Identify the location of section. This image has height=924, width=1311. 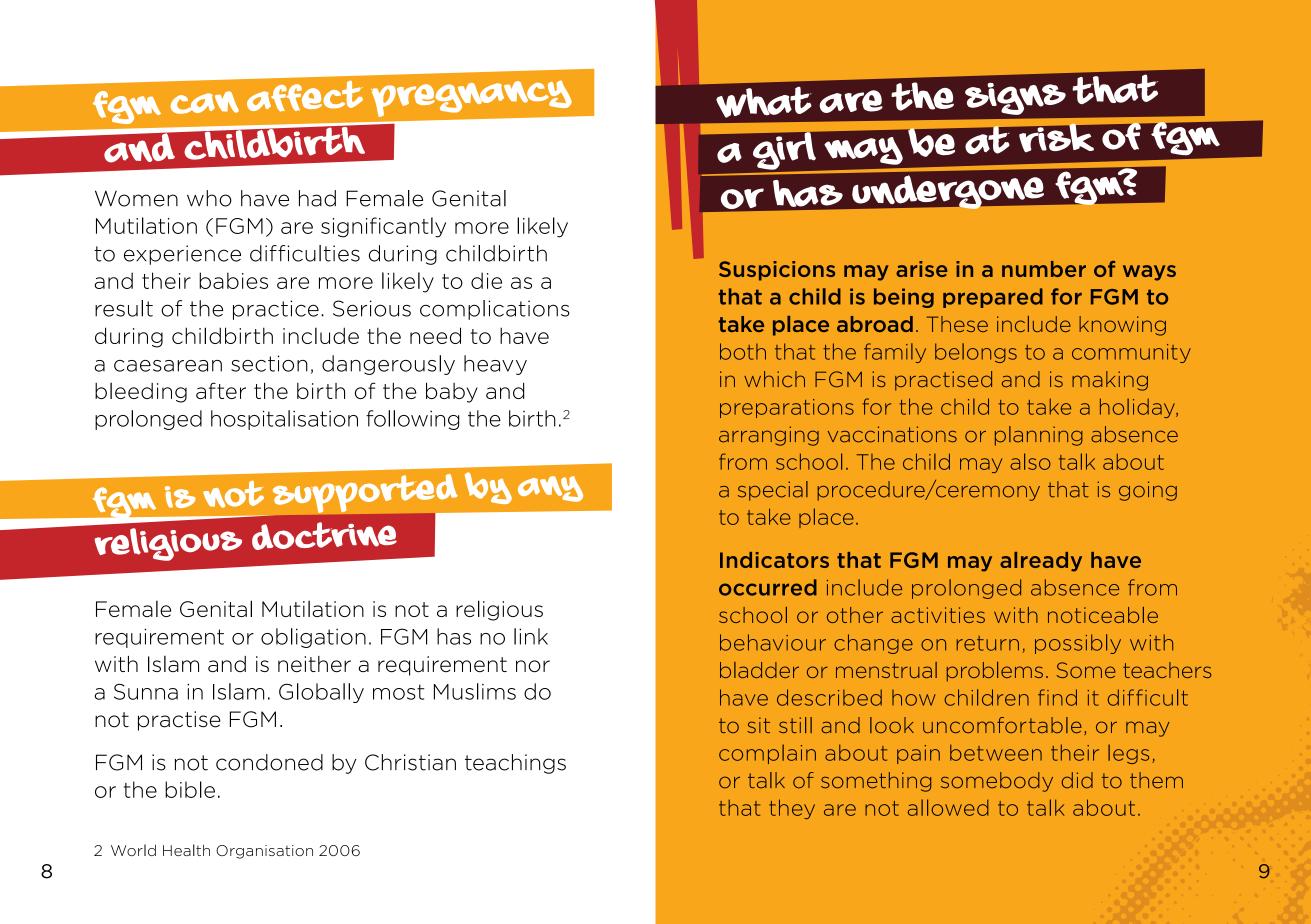
(269, 363).
